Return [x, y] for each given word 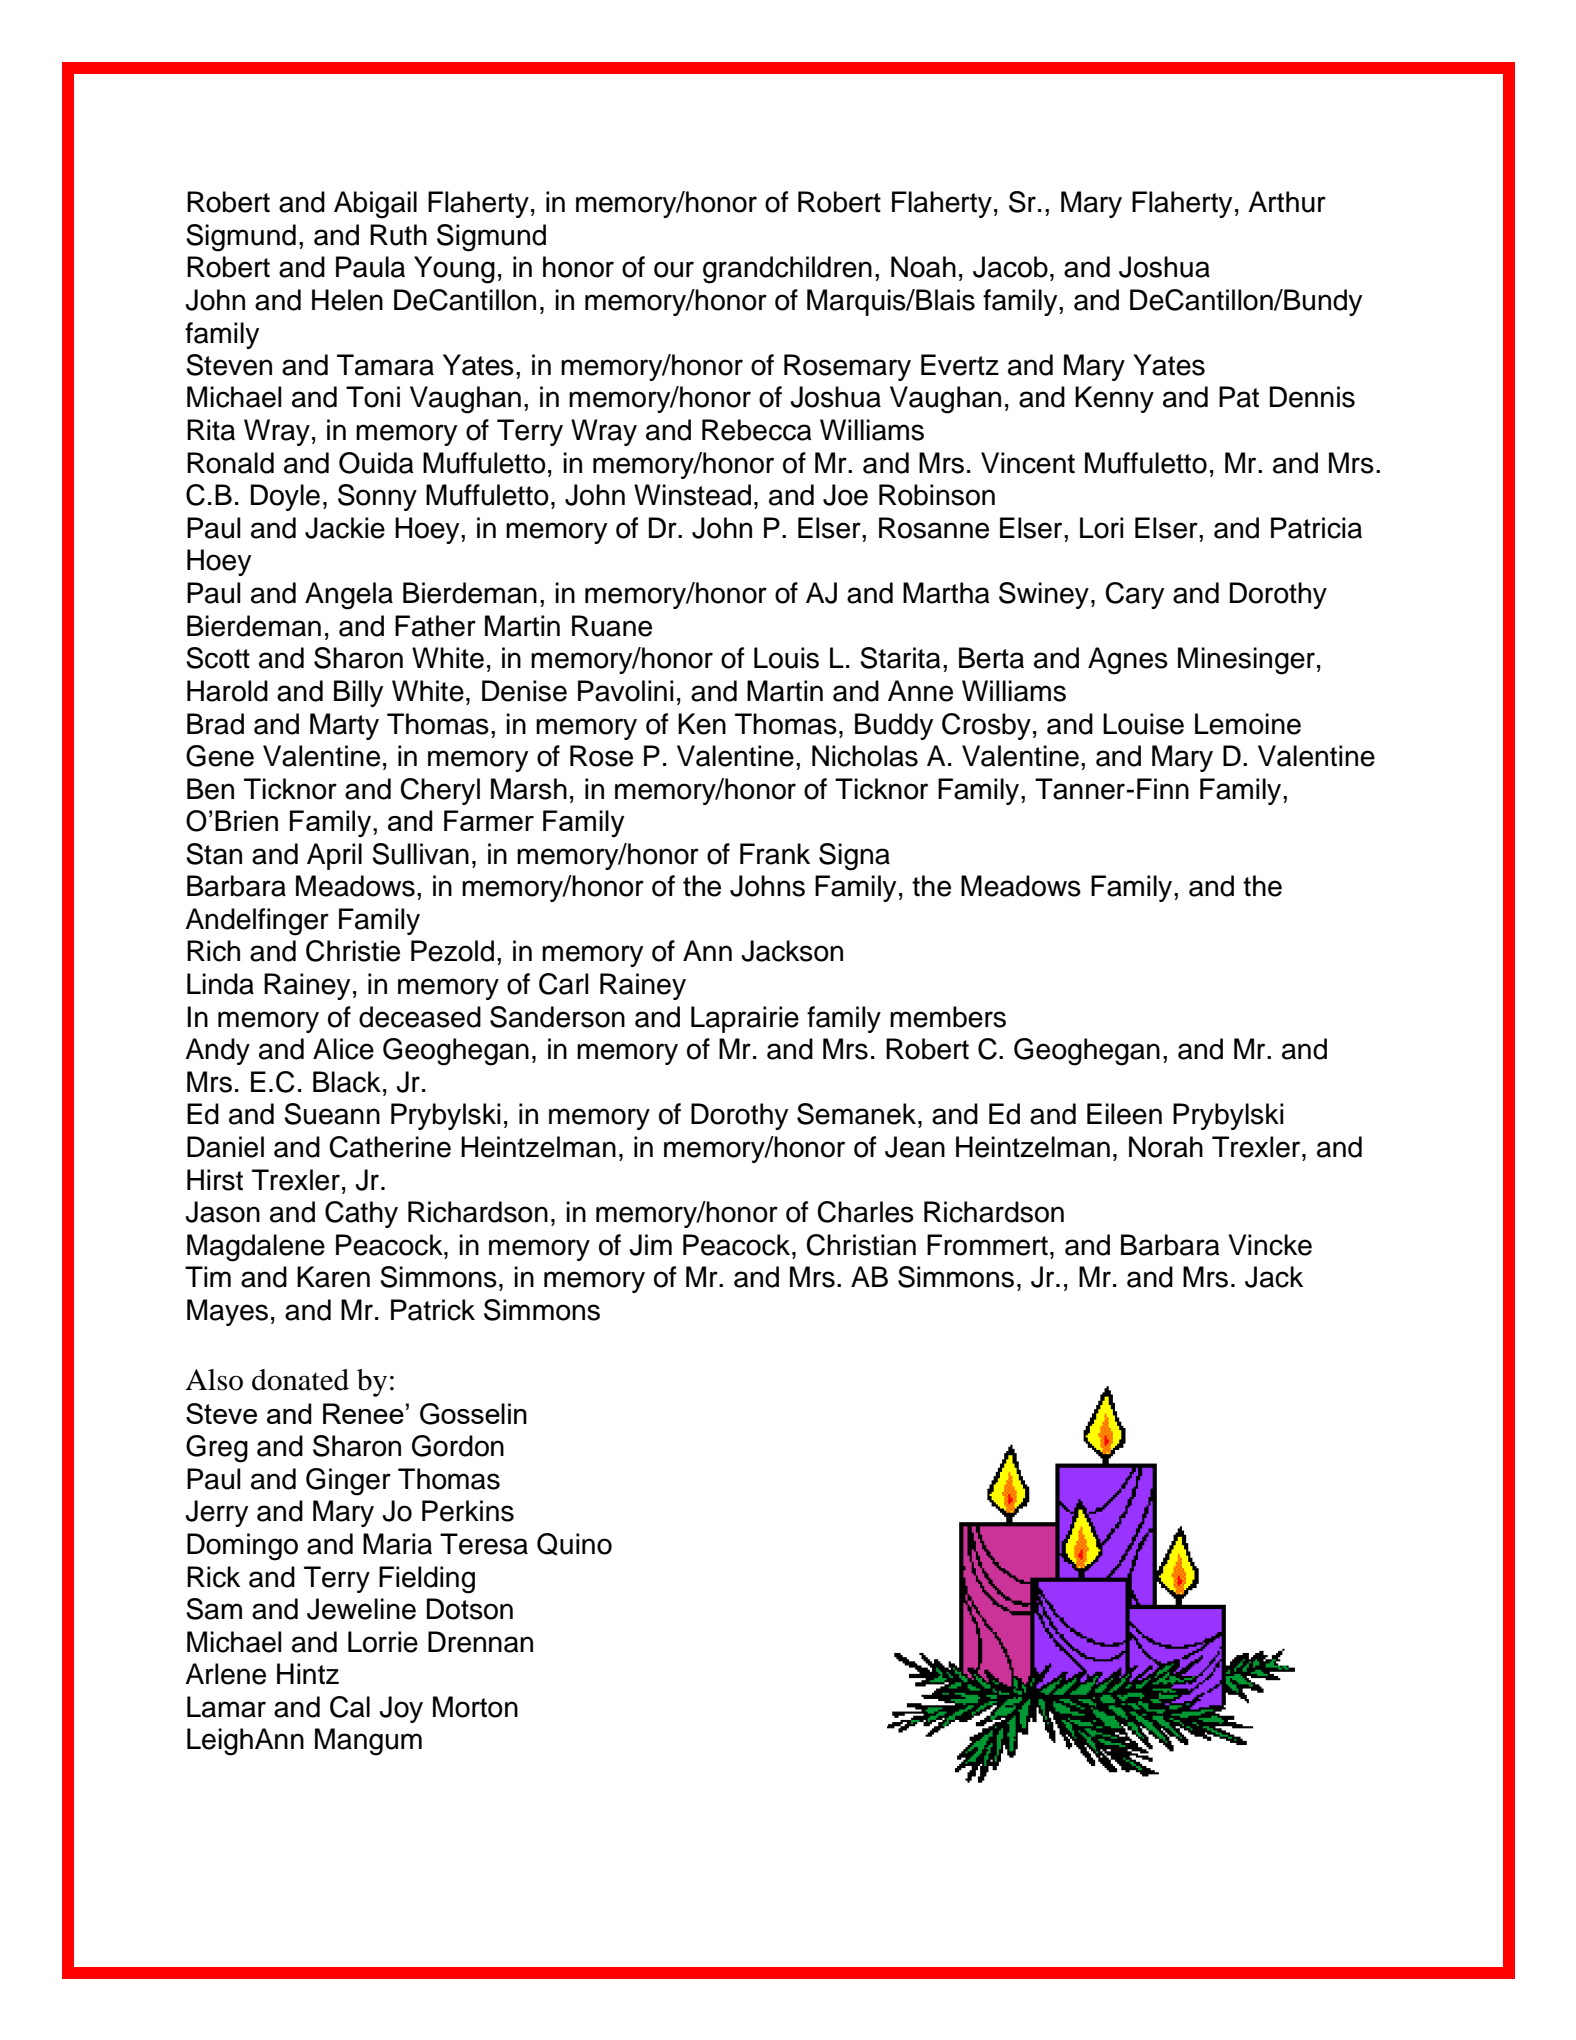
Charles [865, 1212]
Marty [344, 726]
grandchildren [787, 270]
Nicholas [865, 756]
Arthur [1287, 202]
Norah [1166, 1147]
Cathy [361, 1214]
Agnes [1128, 661]
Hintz [308, 1674]
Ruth [398, 235]
